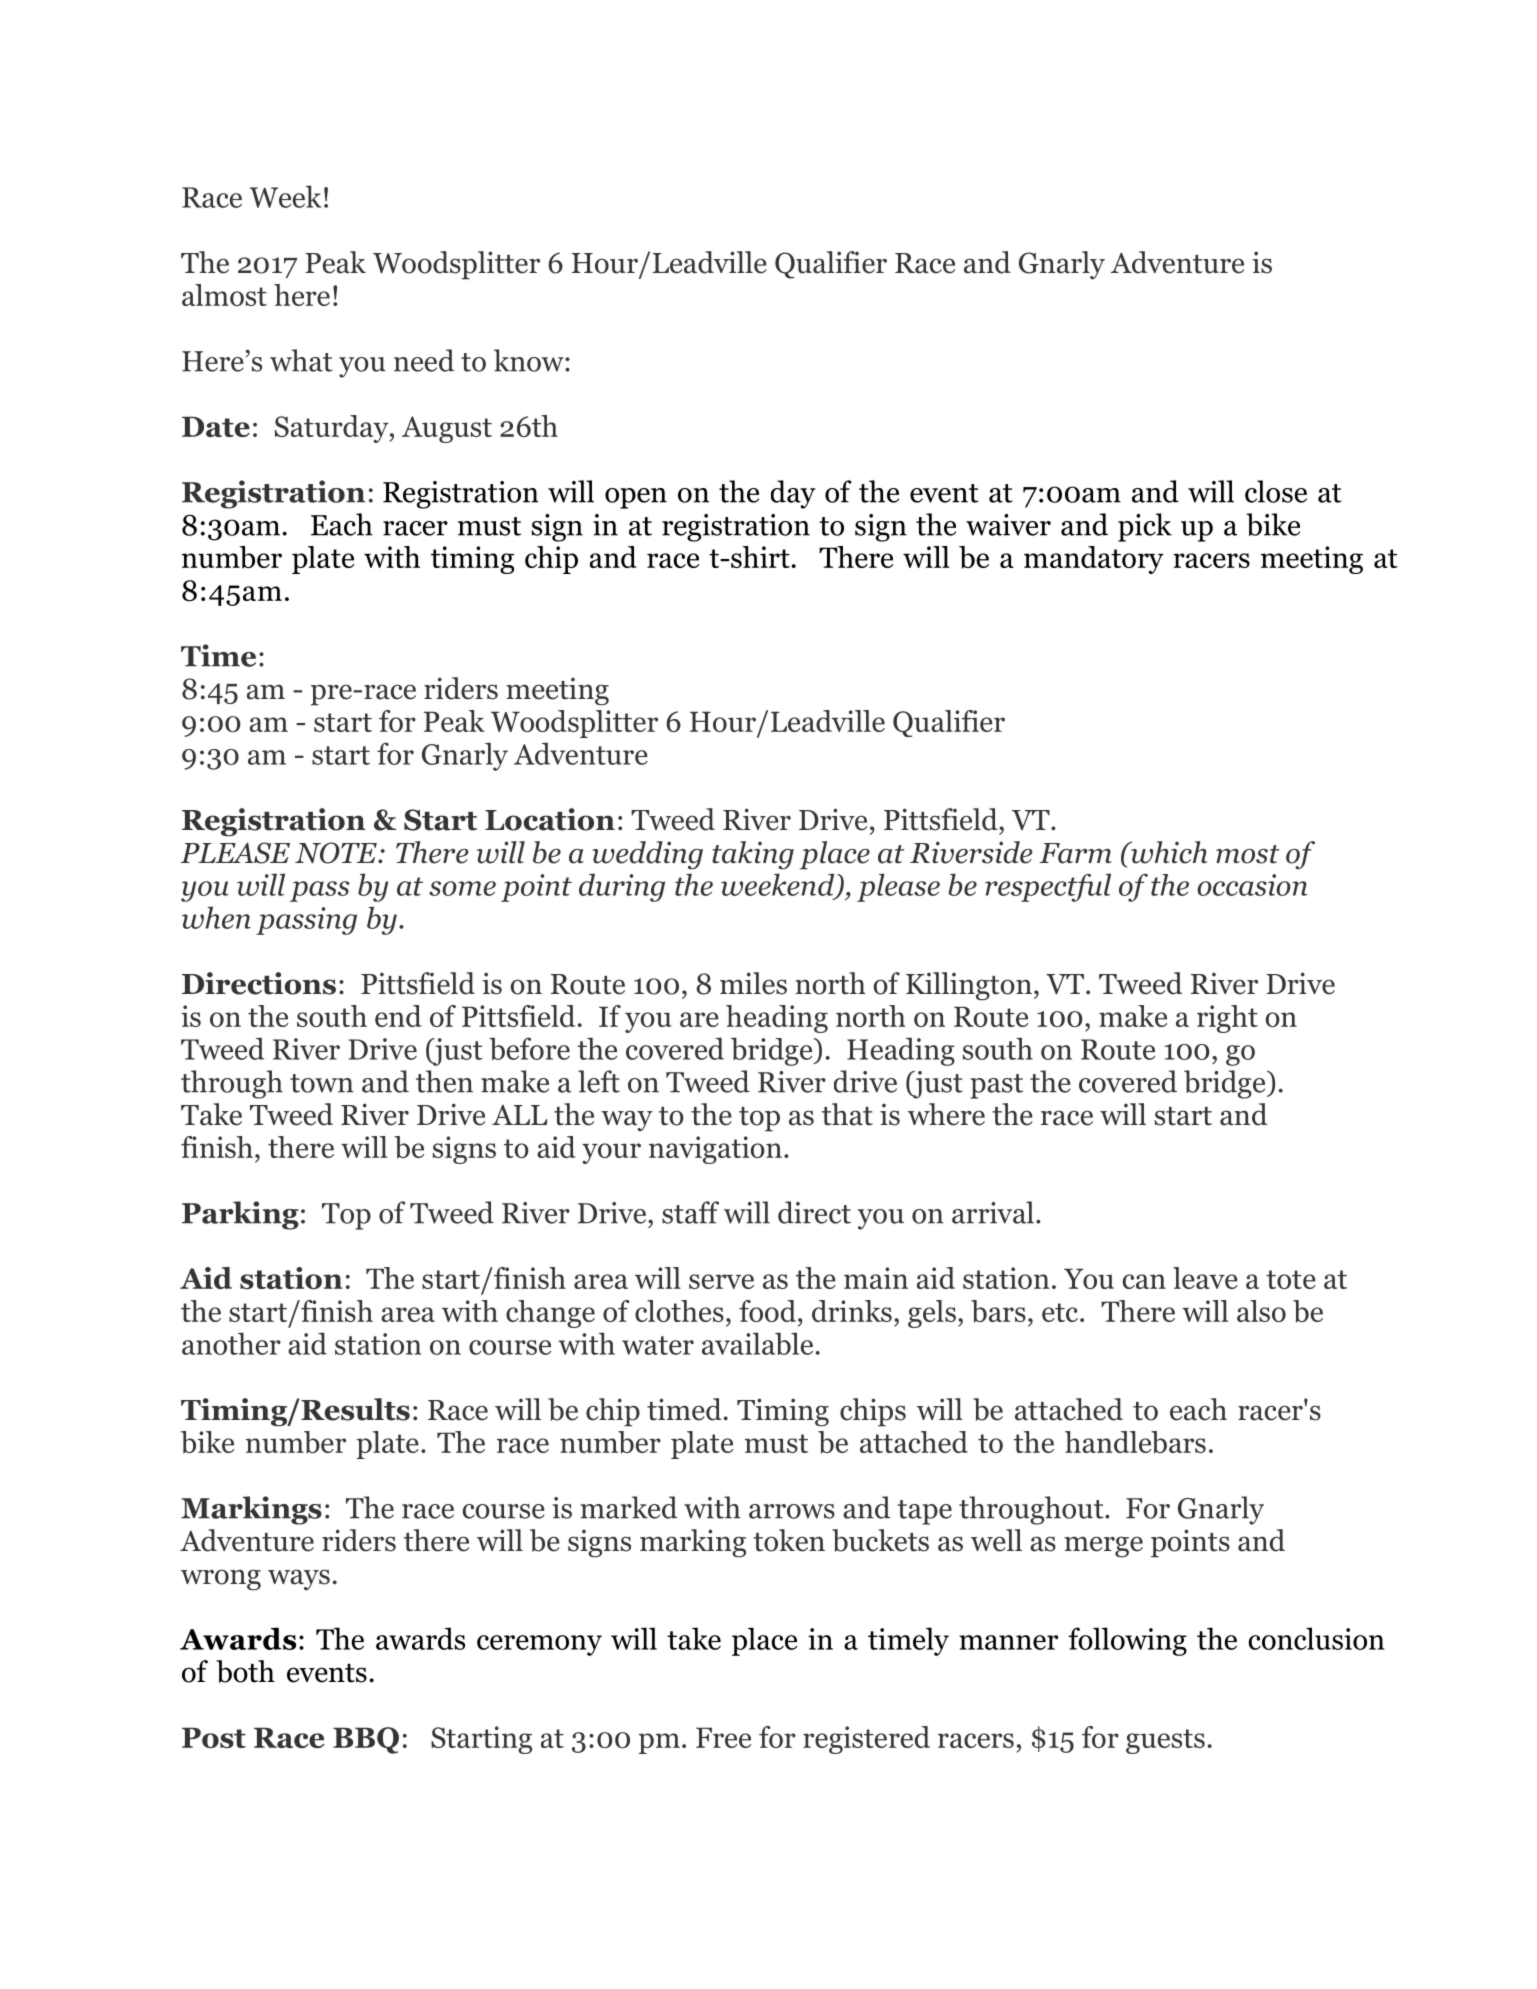 This page has height=1989, width=1537. Describe the element at coordinates (1227, 1019) in the page. I see `right` at that location.
